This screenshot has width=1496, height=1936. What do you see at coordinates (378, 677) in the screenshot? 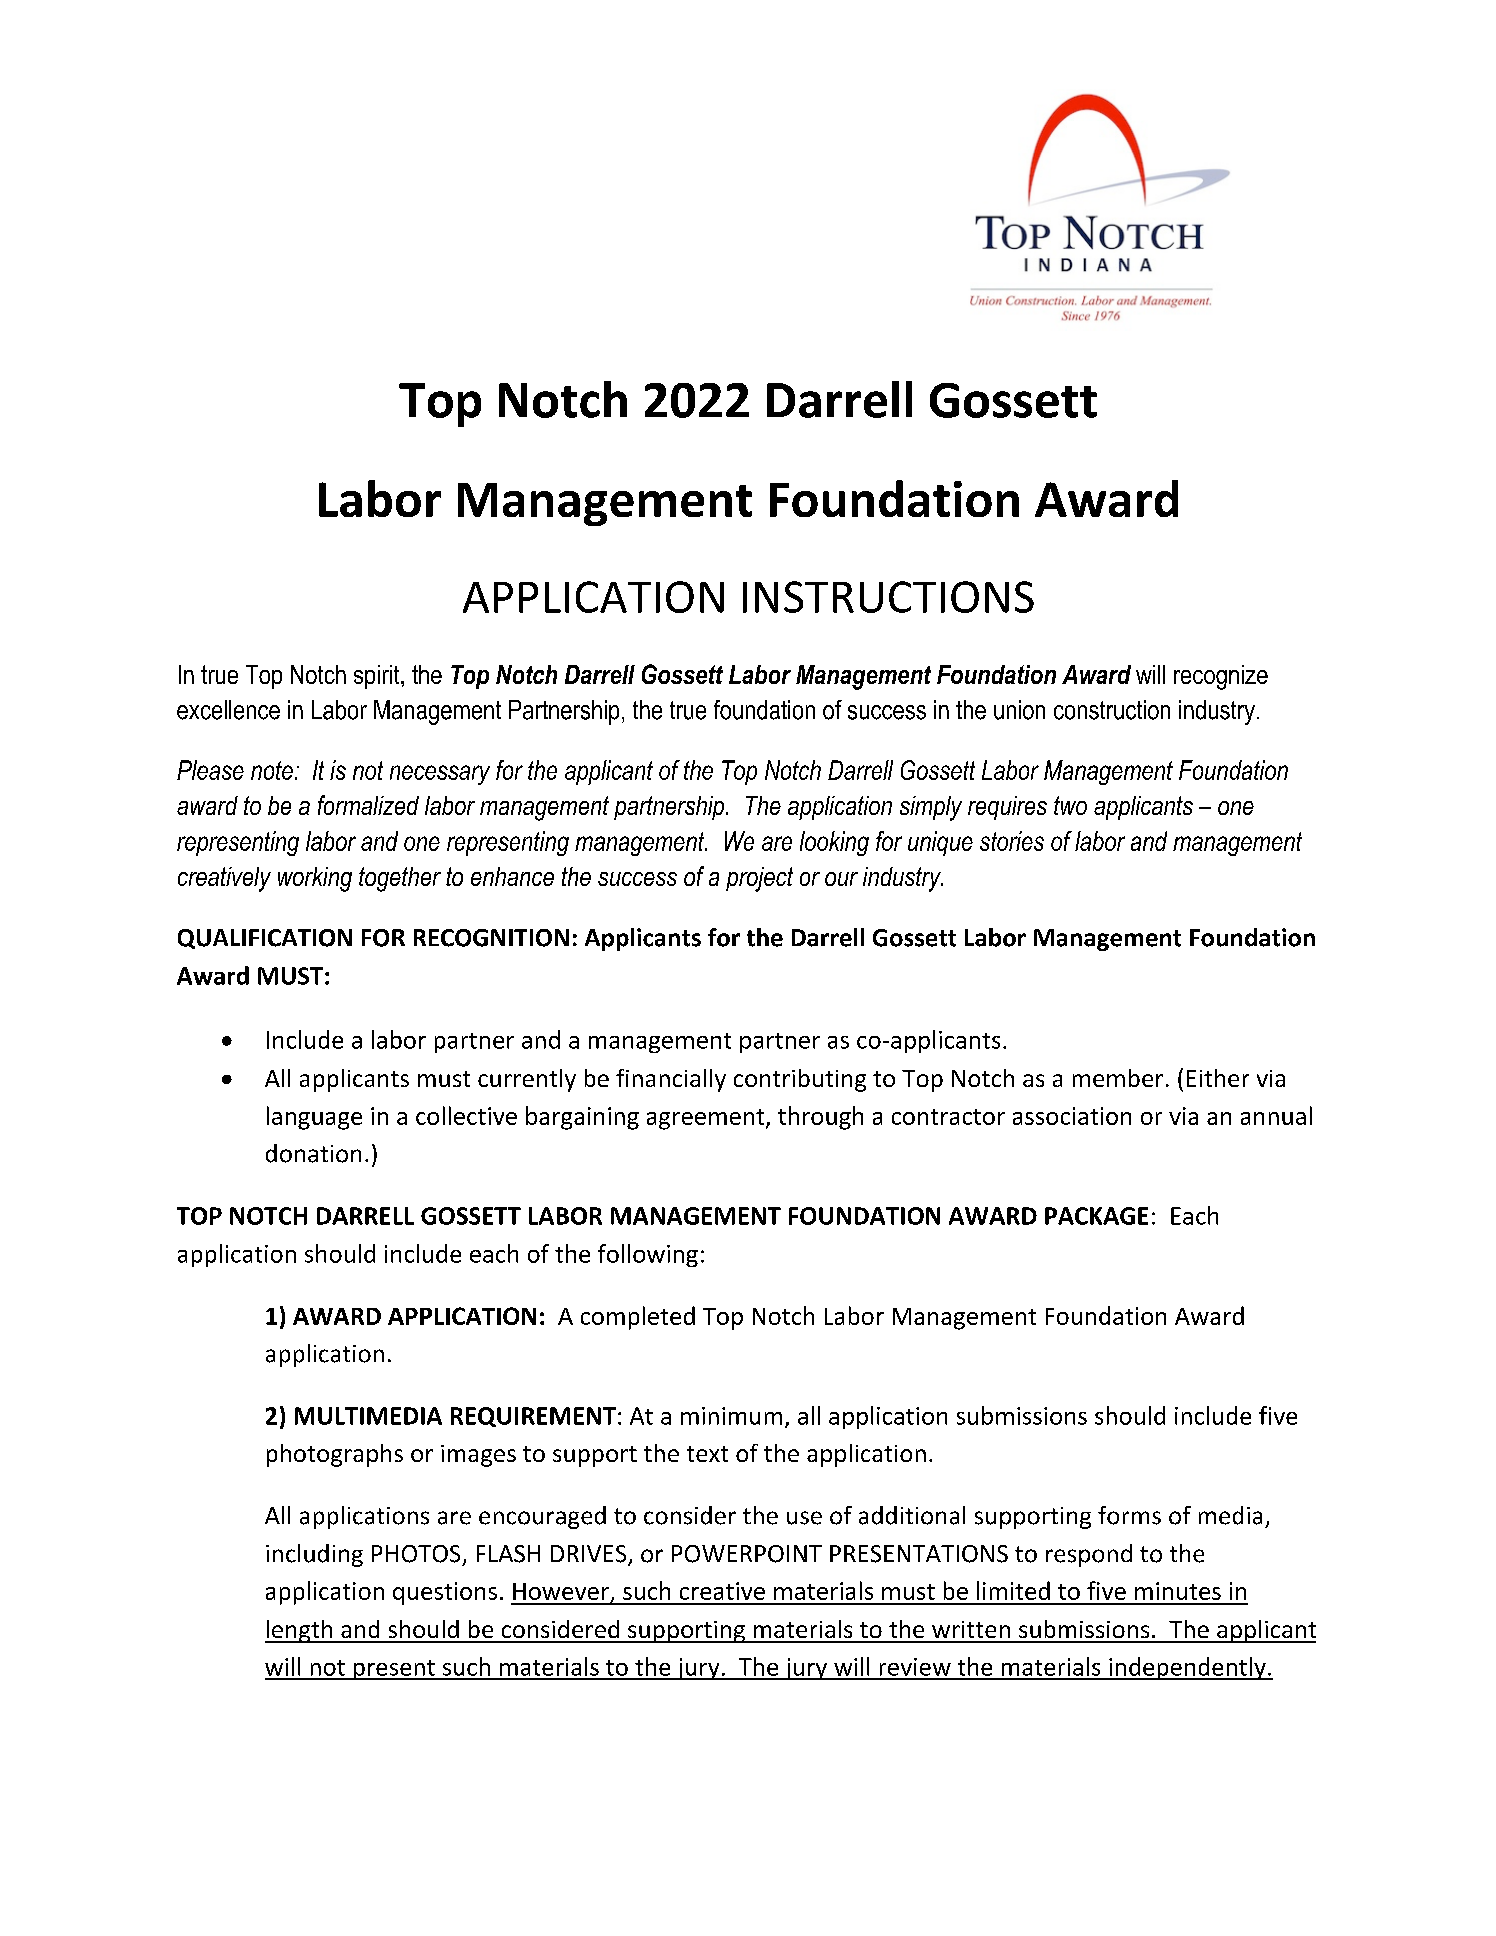
I see `spirit` at bounding box center [378, 677].
